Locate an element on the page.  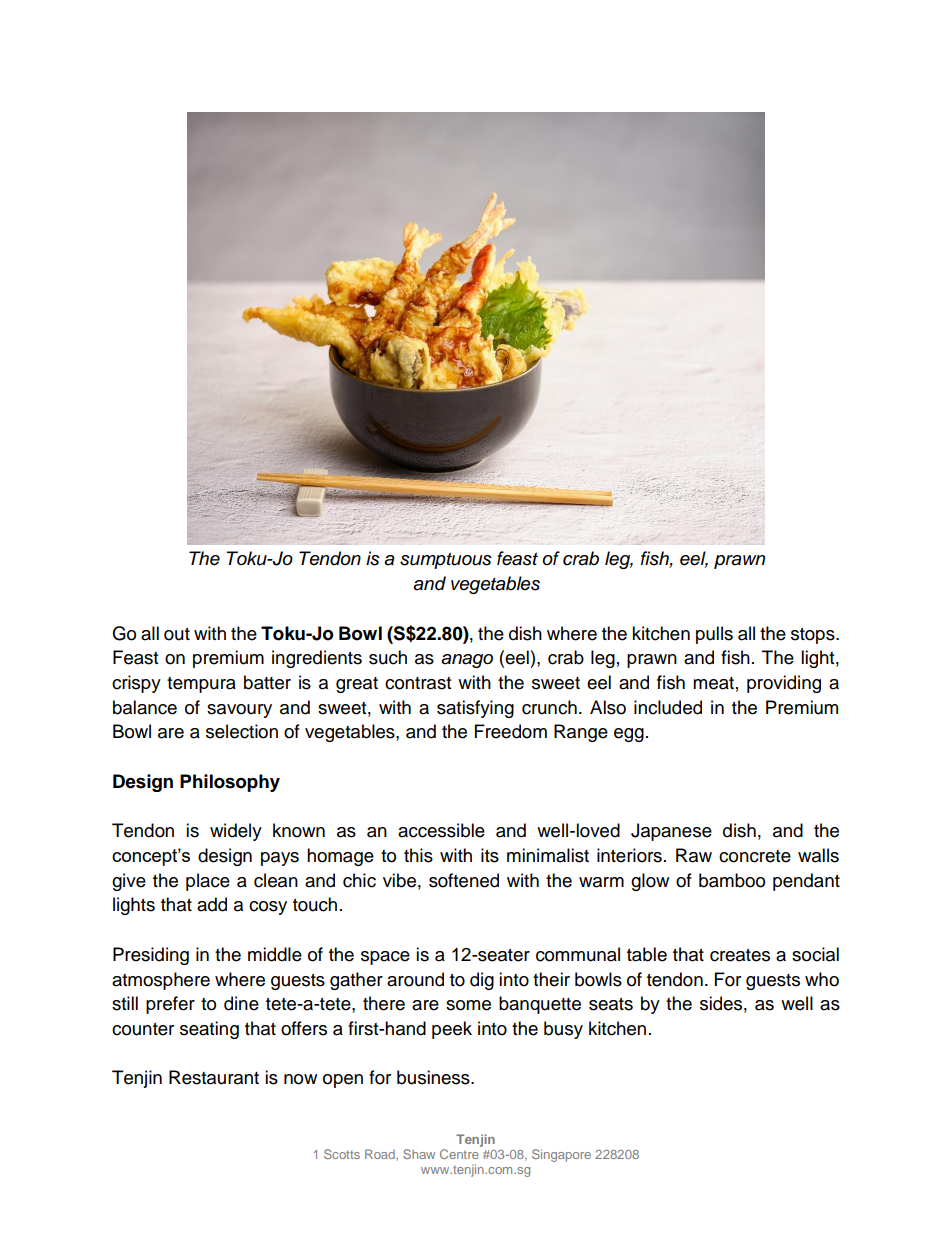
Philosophy is located at coordinates (230, 783).
